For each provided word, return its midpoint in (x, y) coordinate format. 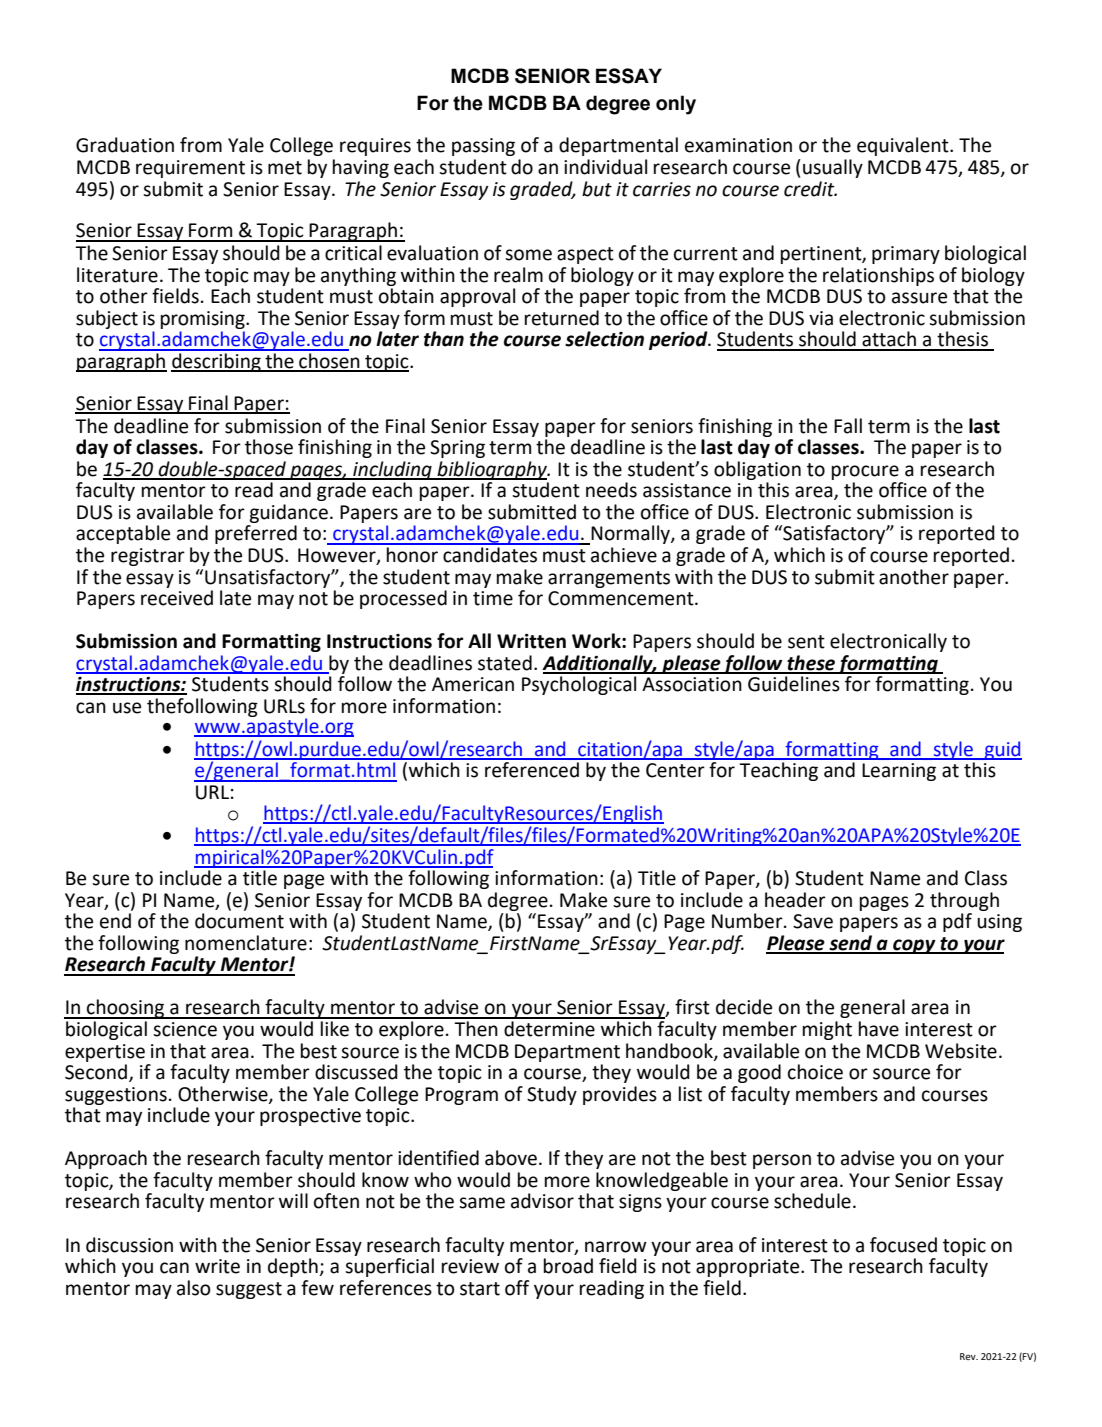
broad (568, 1266)
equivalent (904, 146)
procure (865, 472)
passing (483, 147)
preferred (256, 534)
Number (748, 921)
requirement (190, 169)
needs (611, 490)
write (217, 1266)
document (239, 921)
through (964, 901)
